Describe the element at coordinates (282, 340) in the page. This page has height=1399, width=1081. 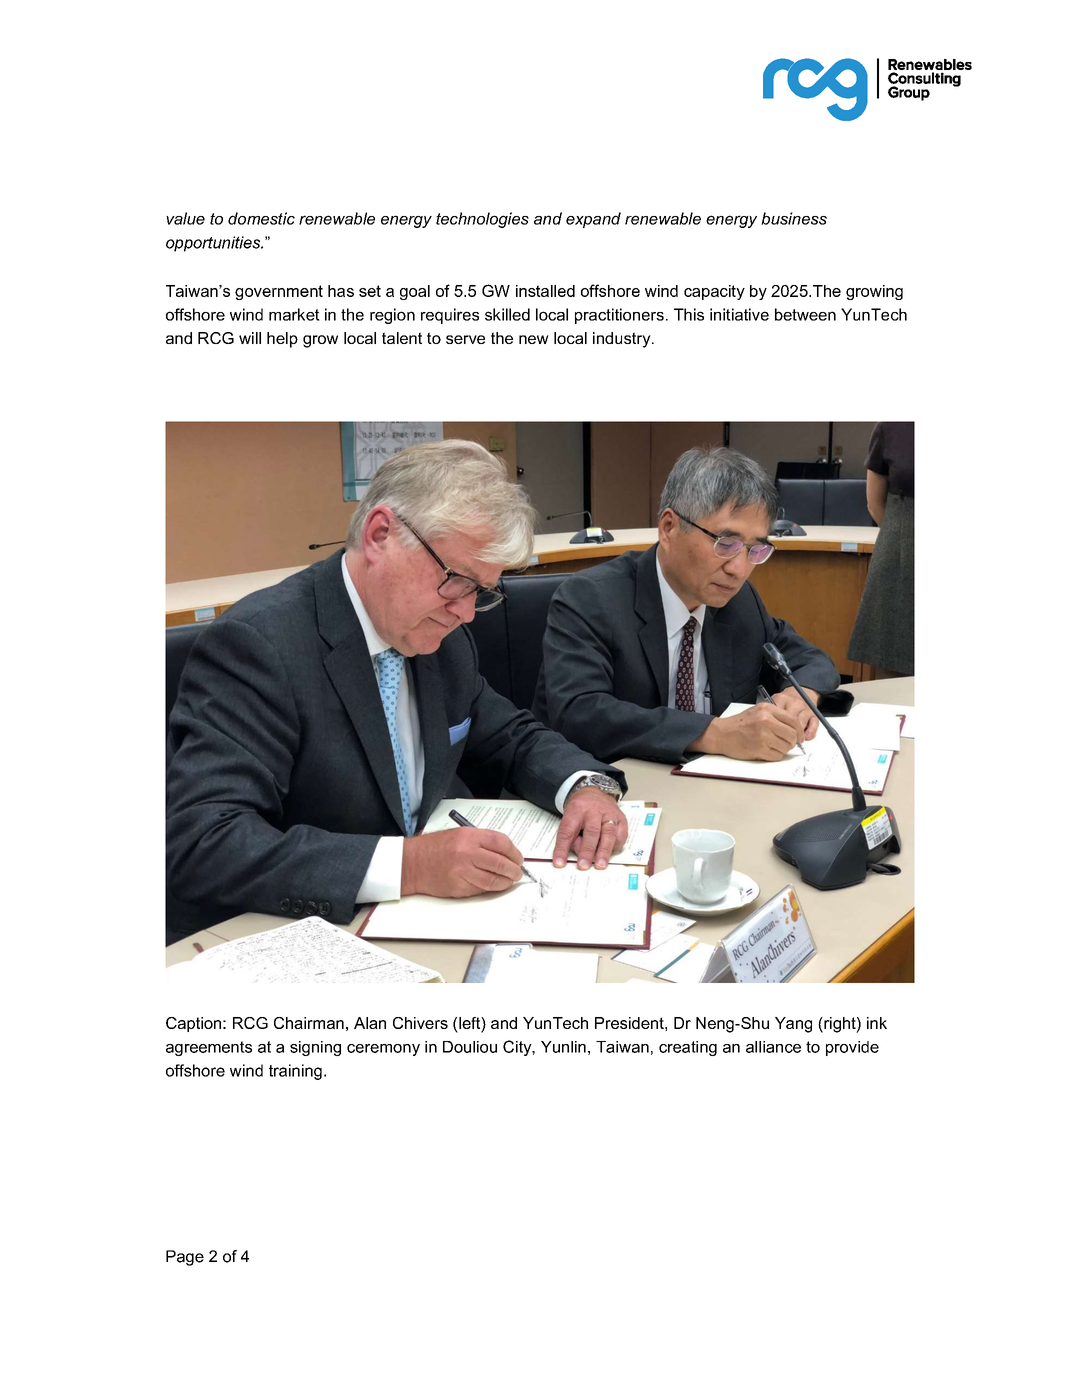
I see `help` at that location.
